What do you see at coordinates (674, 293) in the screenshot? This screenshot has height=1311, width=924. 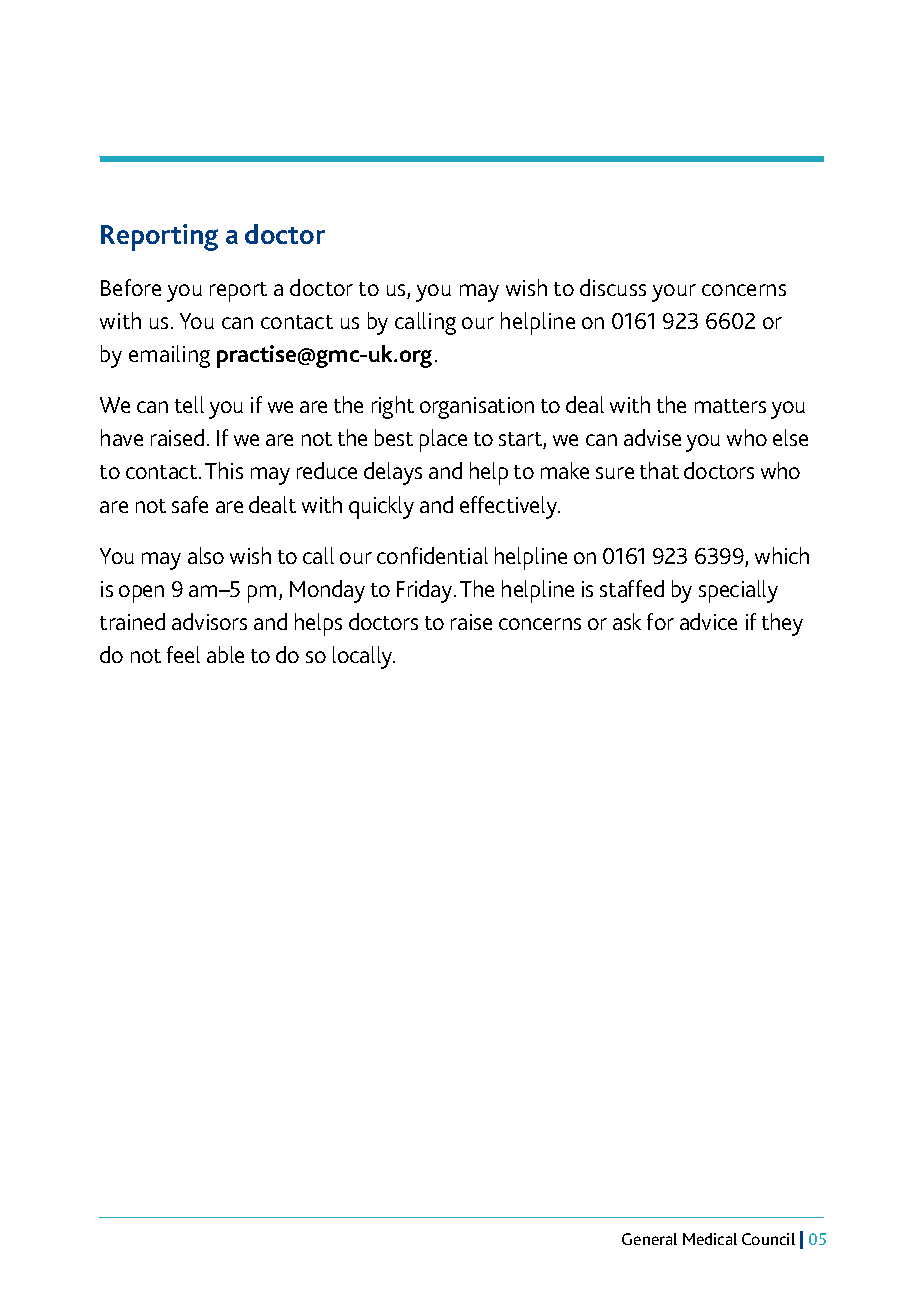 I see `your` at bounding box center [674, 293].
